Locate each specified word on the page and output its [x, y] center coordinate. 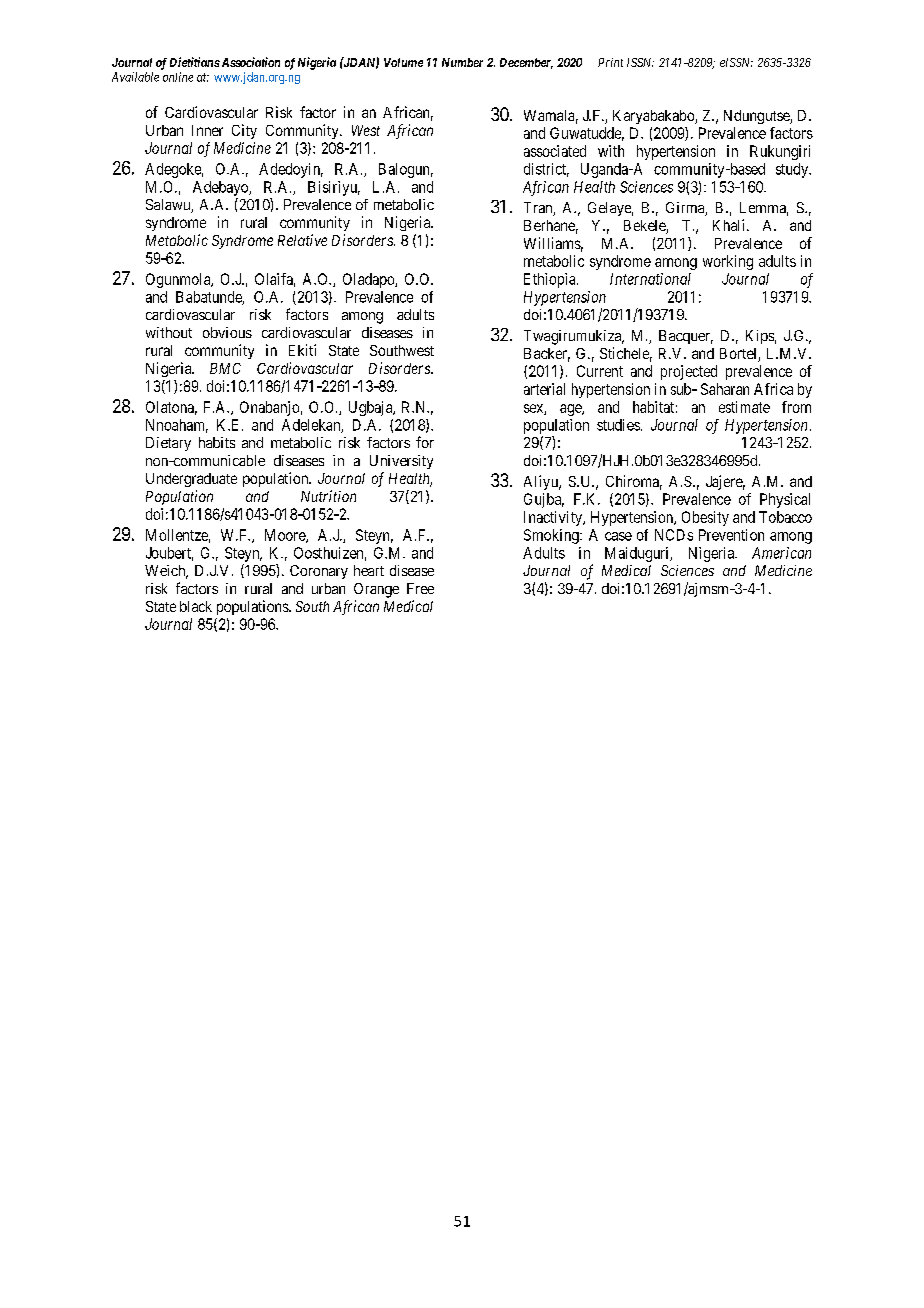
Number [462, 62]
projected [689, 372]
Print [610, 62]
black [196, 606]
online [178, 77]
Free [420, 588]
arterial [544, 389]
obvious [227, 332]
